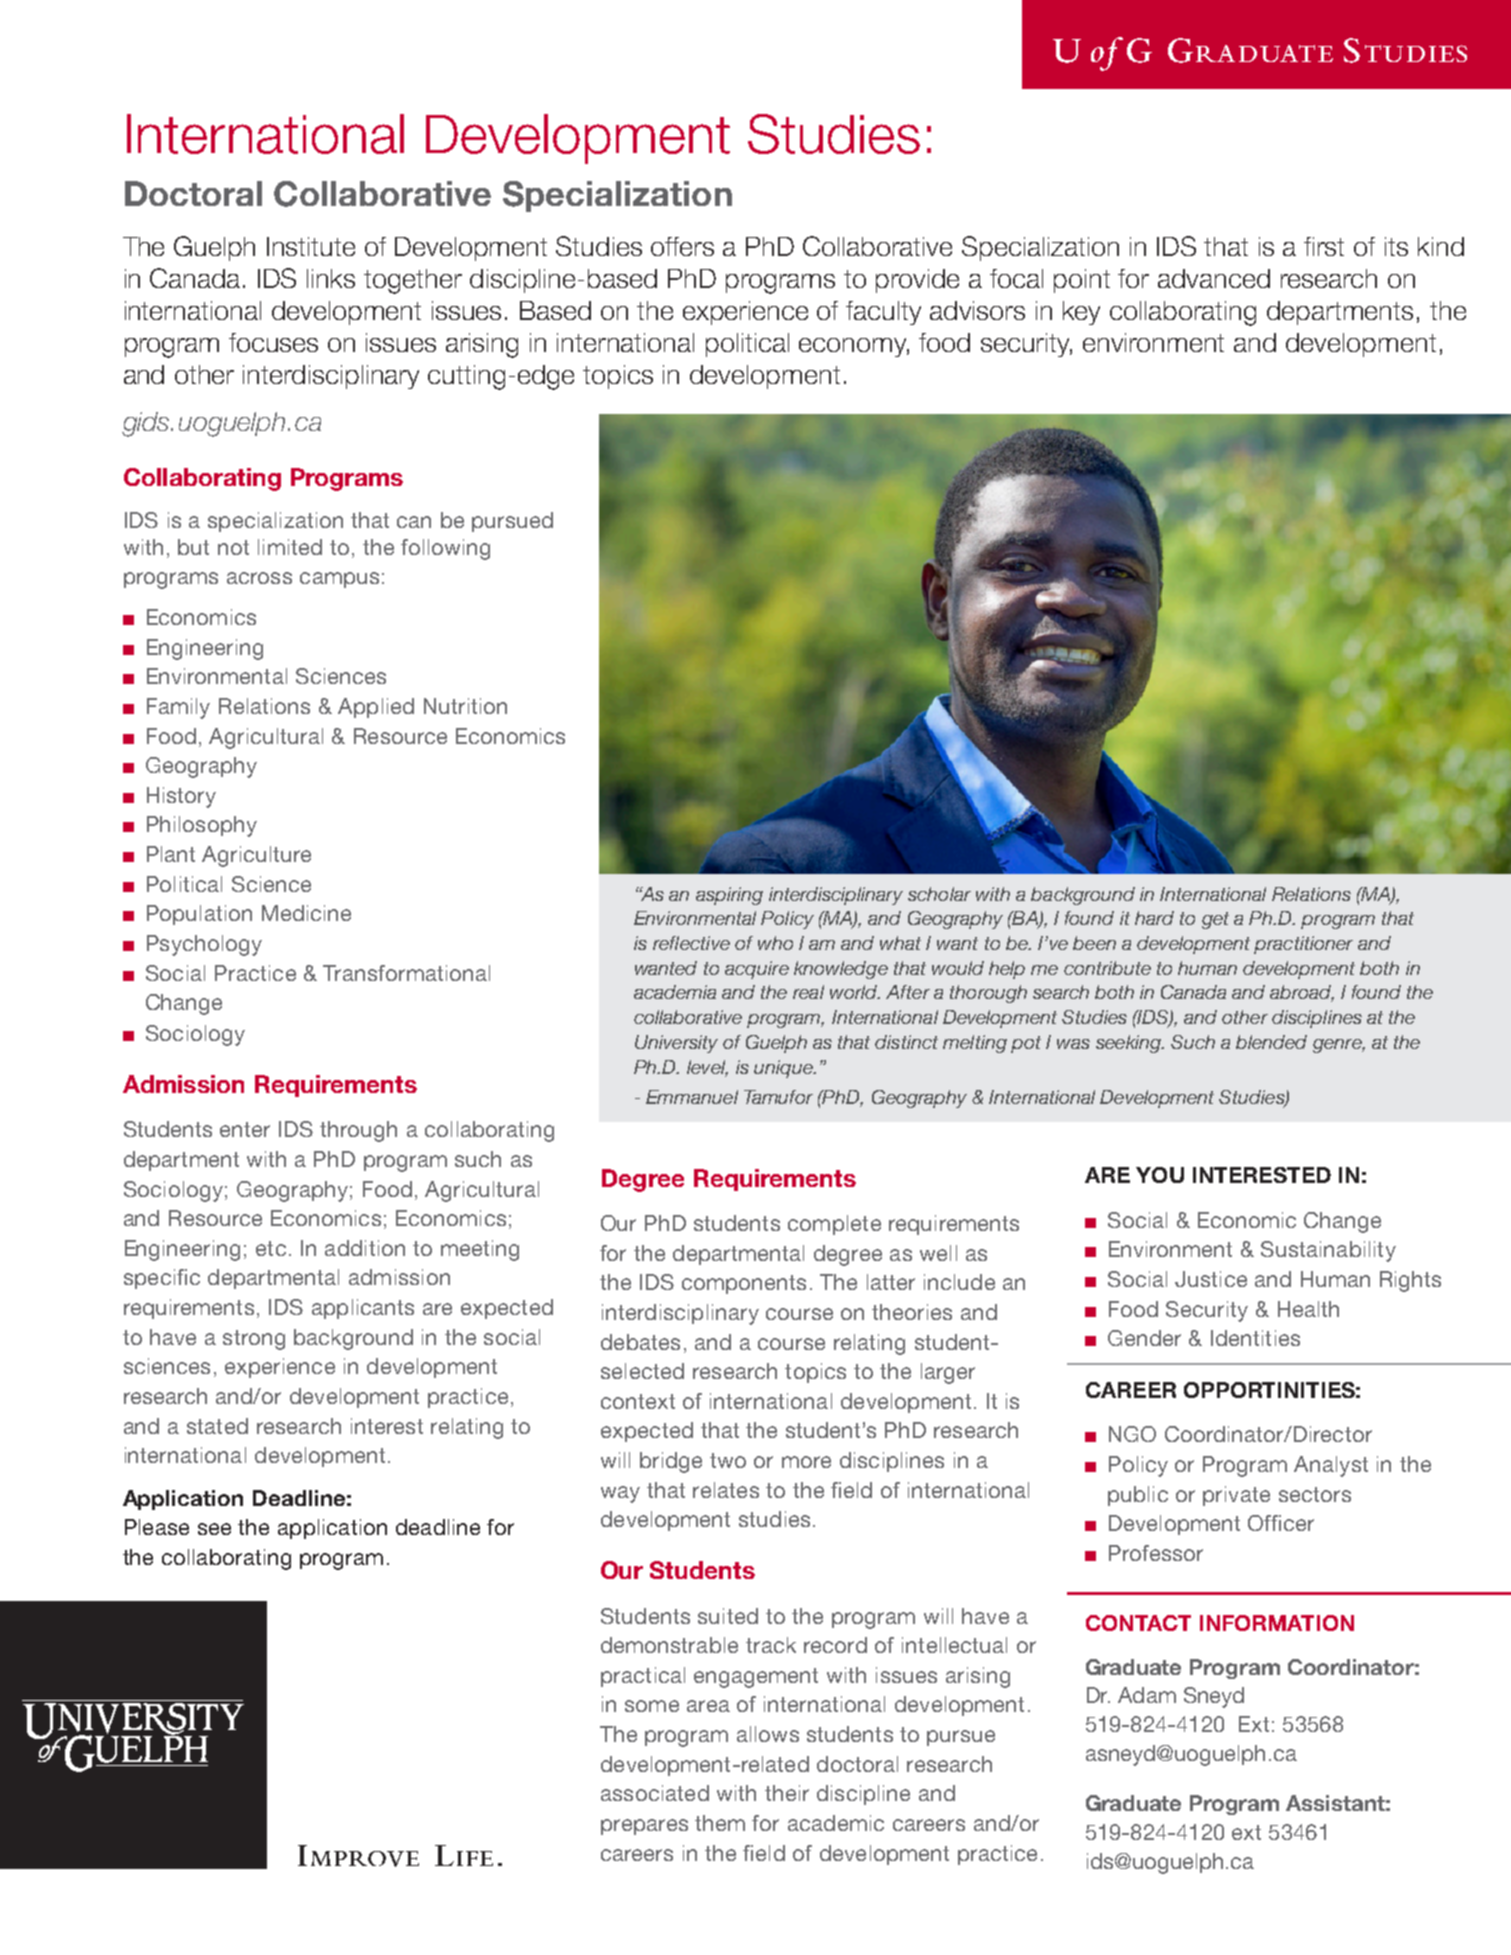 The image size is (1511, 1955). Describe the element at coordinates (729, 896) in the screenshot. I see `aspiring` at that location.
